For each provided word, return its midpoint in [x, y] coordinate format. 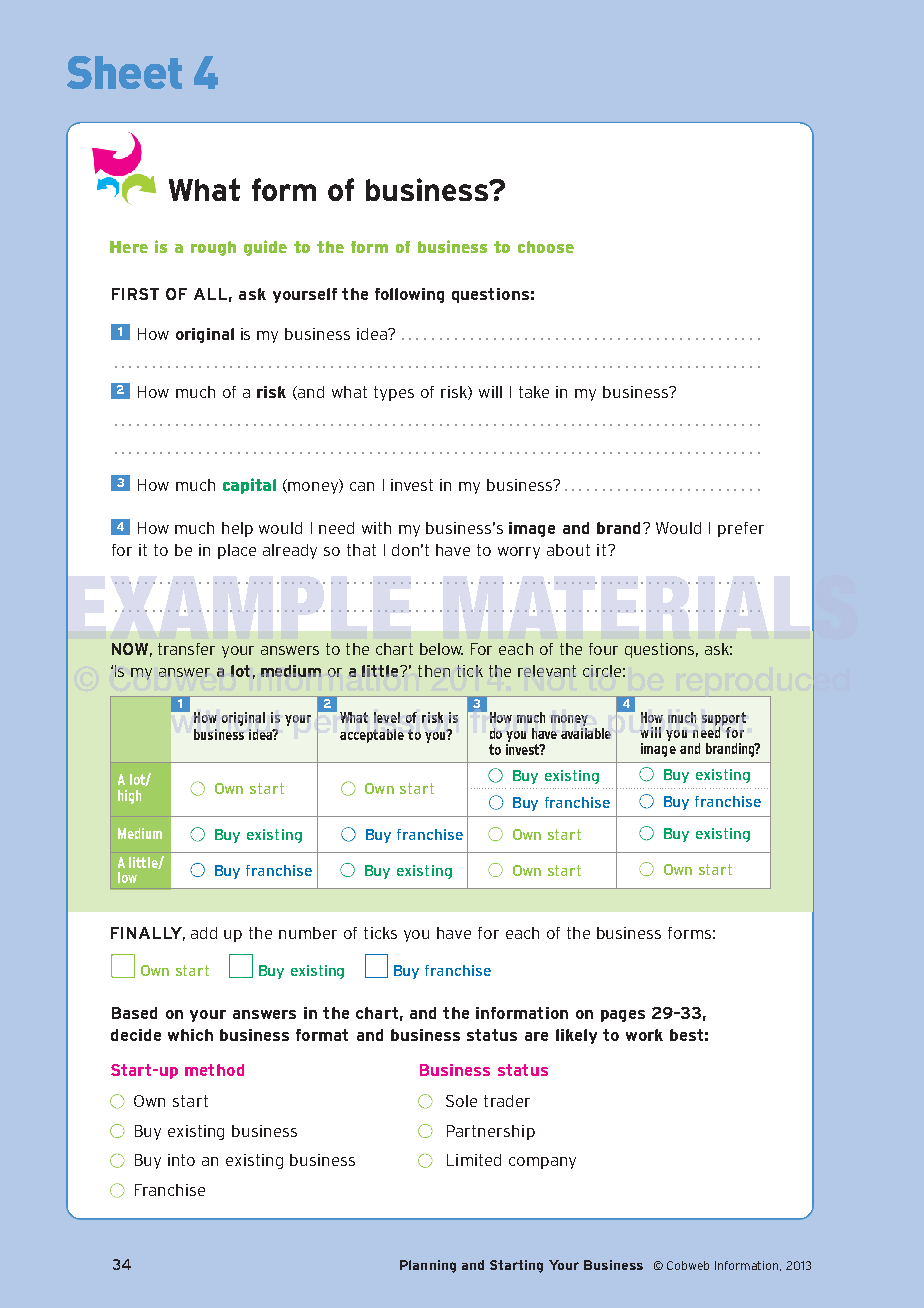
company [542, 1163]
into [181, 1160]
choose [546, 247]
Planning [428, 1266]
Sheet [124, 72]
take [534, 392]
